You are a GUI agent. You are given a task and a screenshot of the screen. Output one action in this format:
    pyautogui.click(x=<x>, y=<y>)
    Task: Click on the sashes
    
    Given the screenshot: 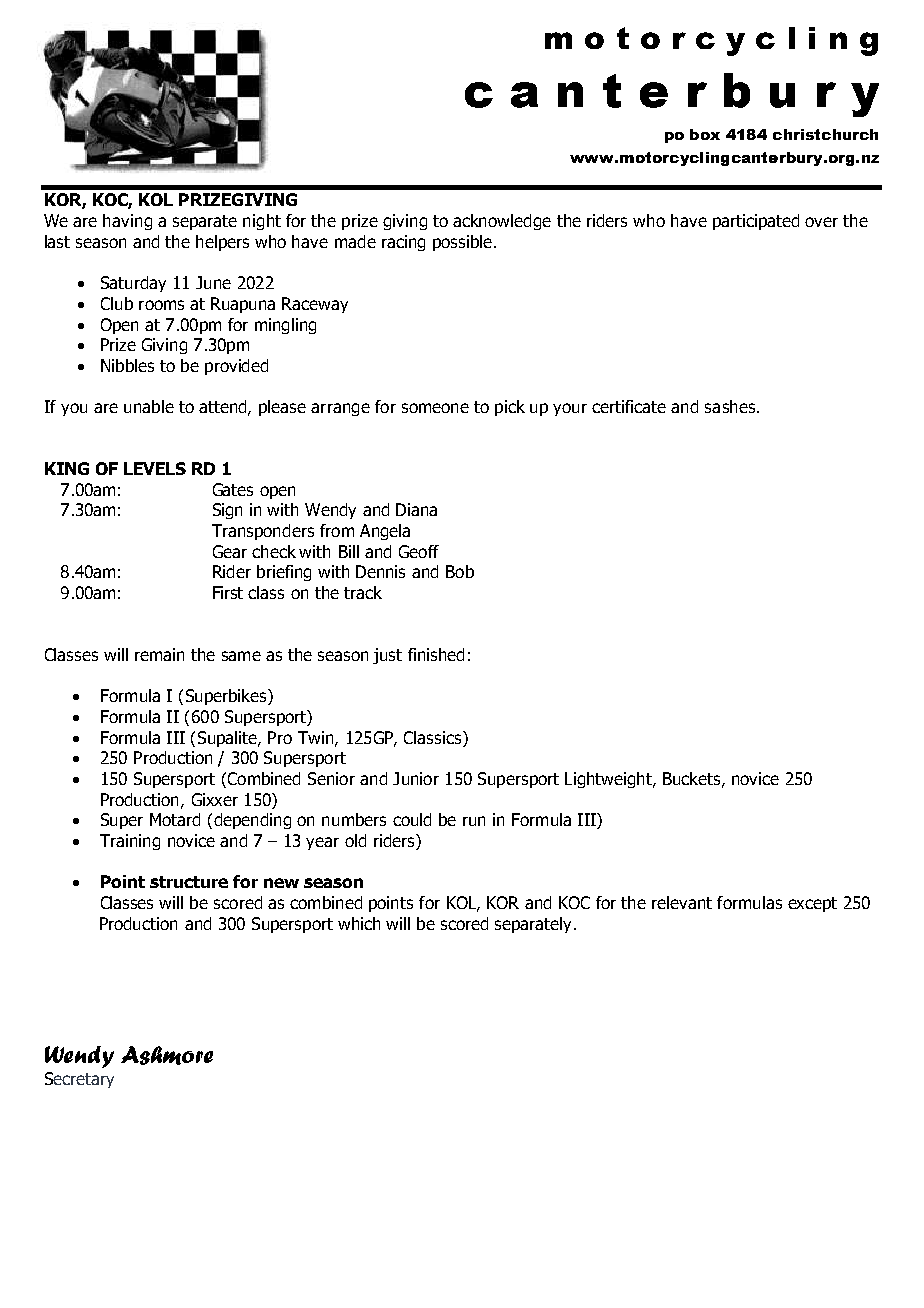 What is the action you would take?
    pyautogui.click(x=730, y=406)
